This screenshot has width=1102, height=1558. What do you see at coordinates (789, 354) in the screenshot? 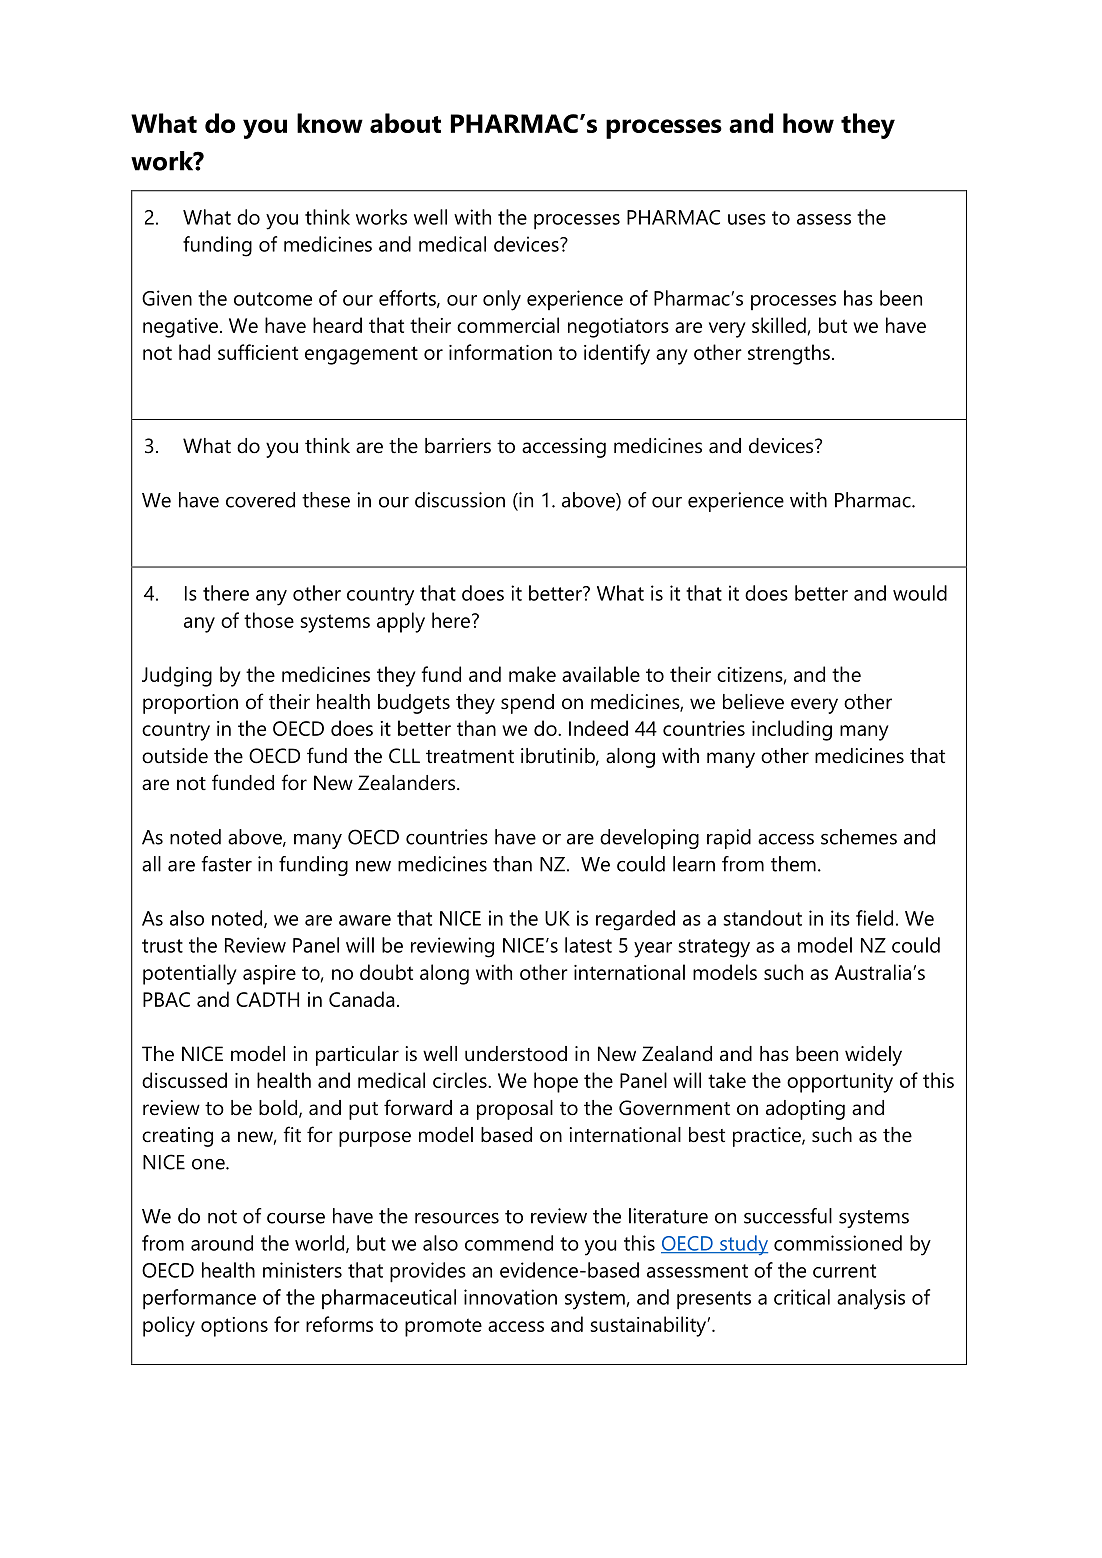
I see `strengths` at bounding box center [789, 354].
